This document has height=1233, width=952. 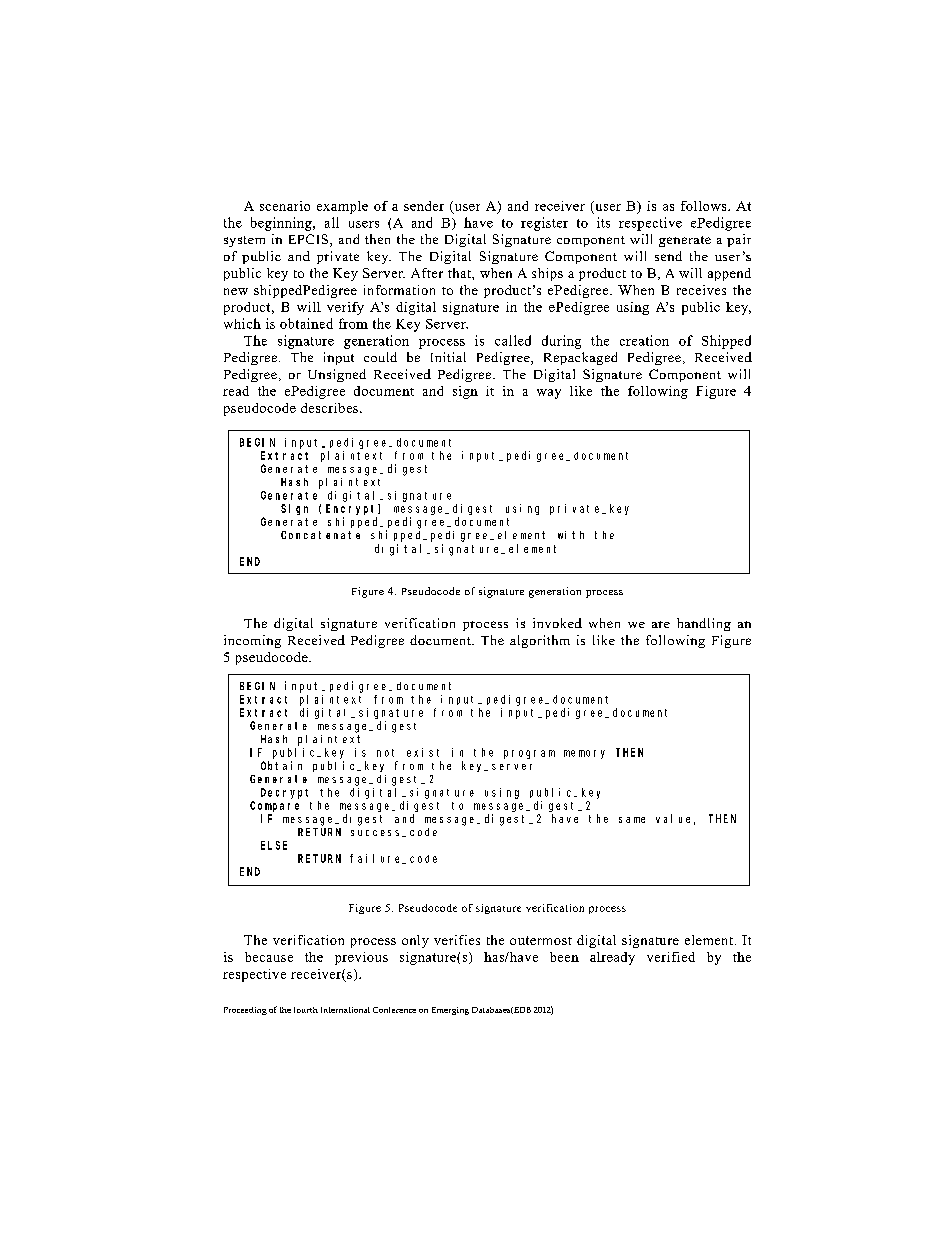 What do you see at coordinates (306, 1010) in the document?
I see `fourth` at bounding box center [306, 1010].
